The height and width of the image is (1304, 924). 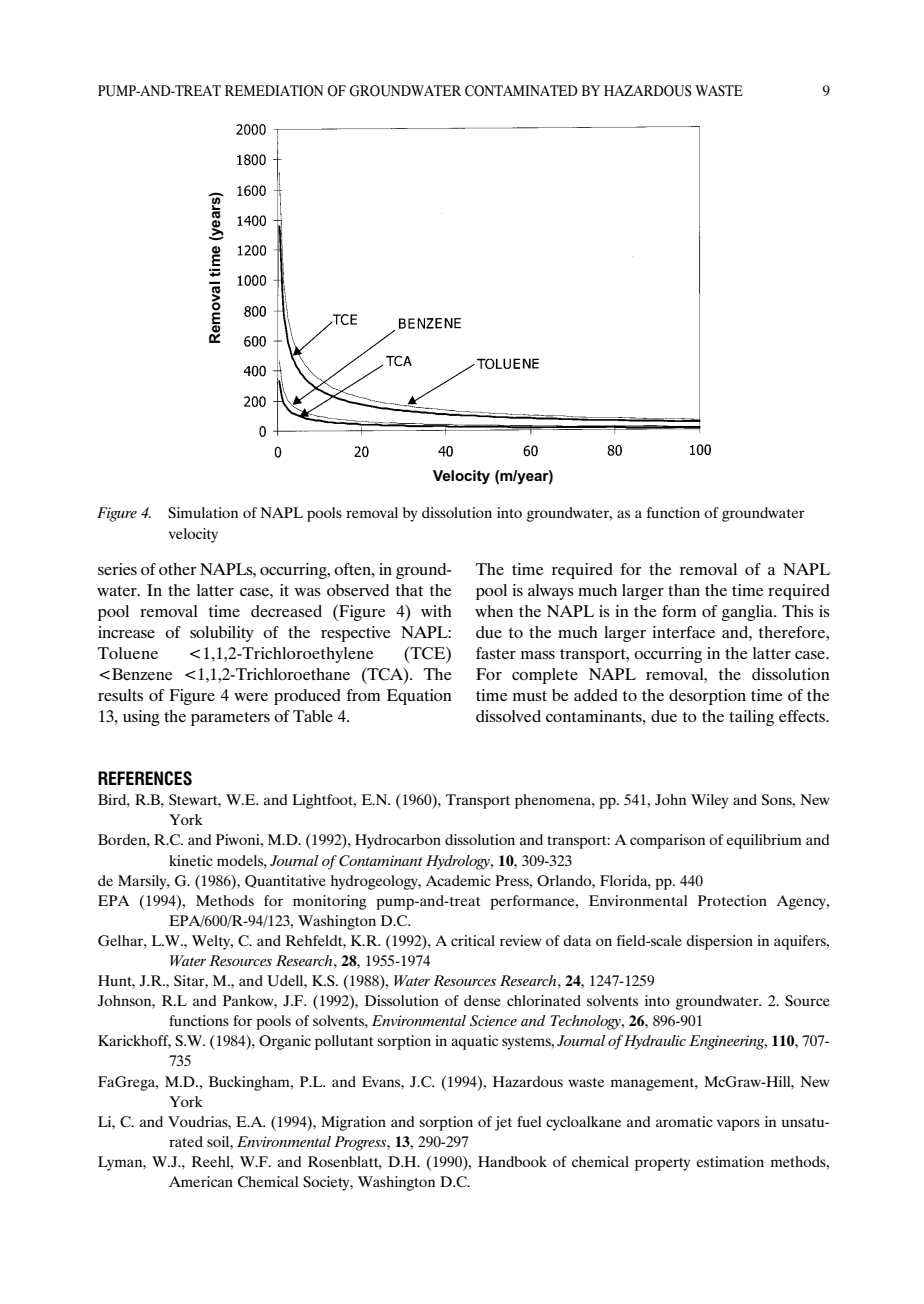 I want to click on ganglia, so click(x=748, y=613).
